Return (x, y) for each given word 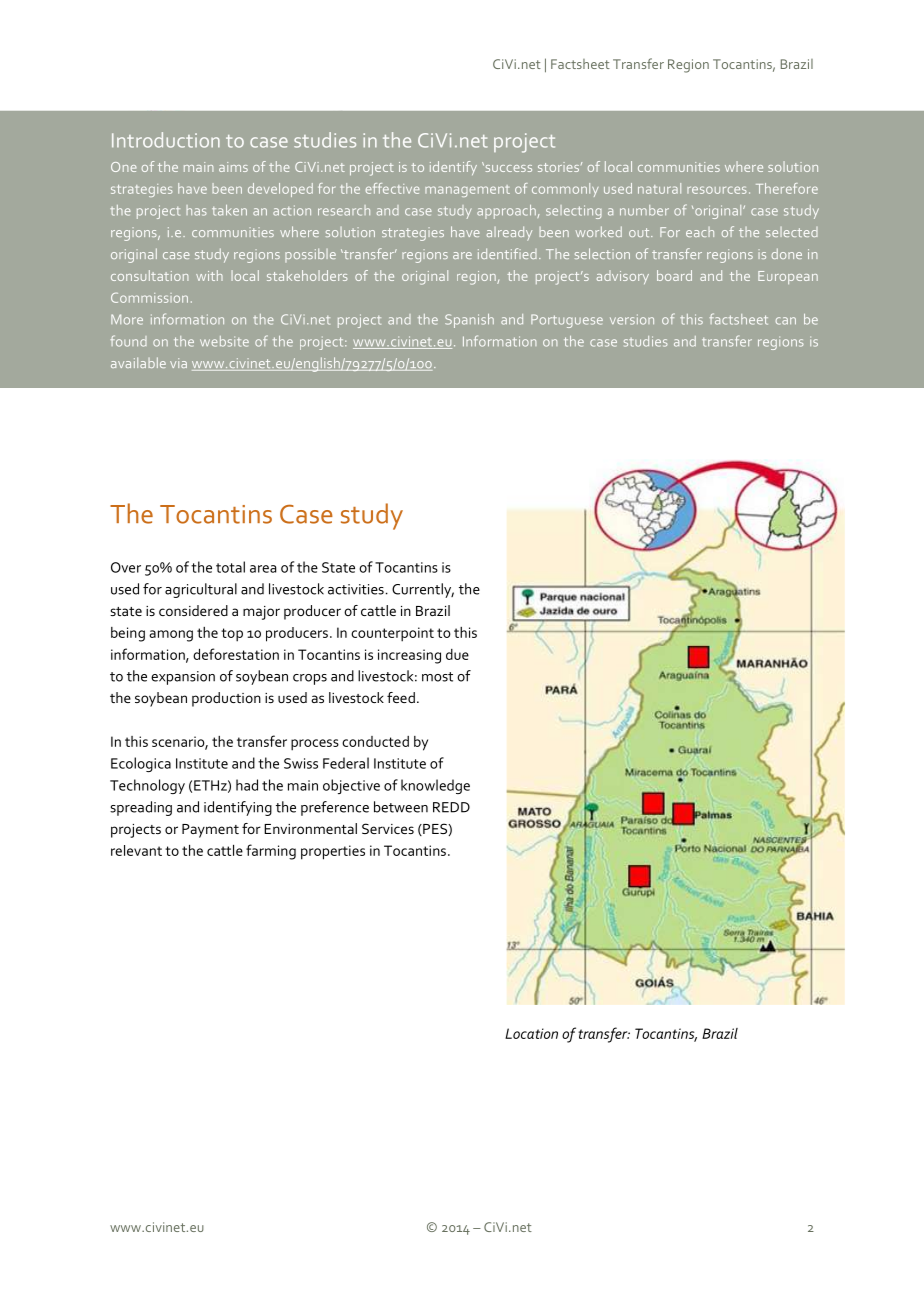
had (247, 785)
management (467, 191)
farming (271, 852)
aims (233, 167)
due (457, 654)
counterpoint (392, 634)
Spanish (469, 321)
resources (717, 190)
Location (531, 1033)
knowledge (435, 786)
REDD (451, 807)
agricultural (201, 590)
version (632, 319)
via (178, 363)
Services (388, 828)
